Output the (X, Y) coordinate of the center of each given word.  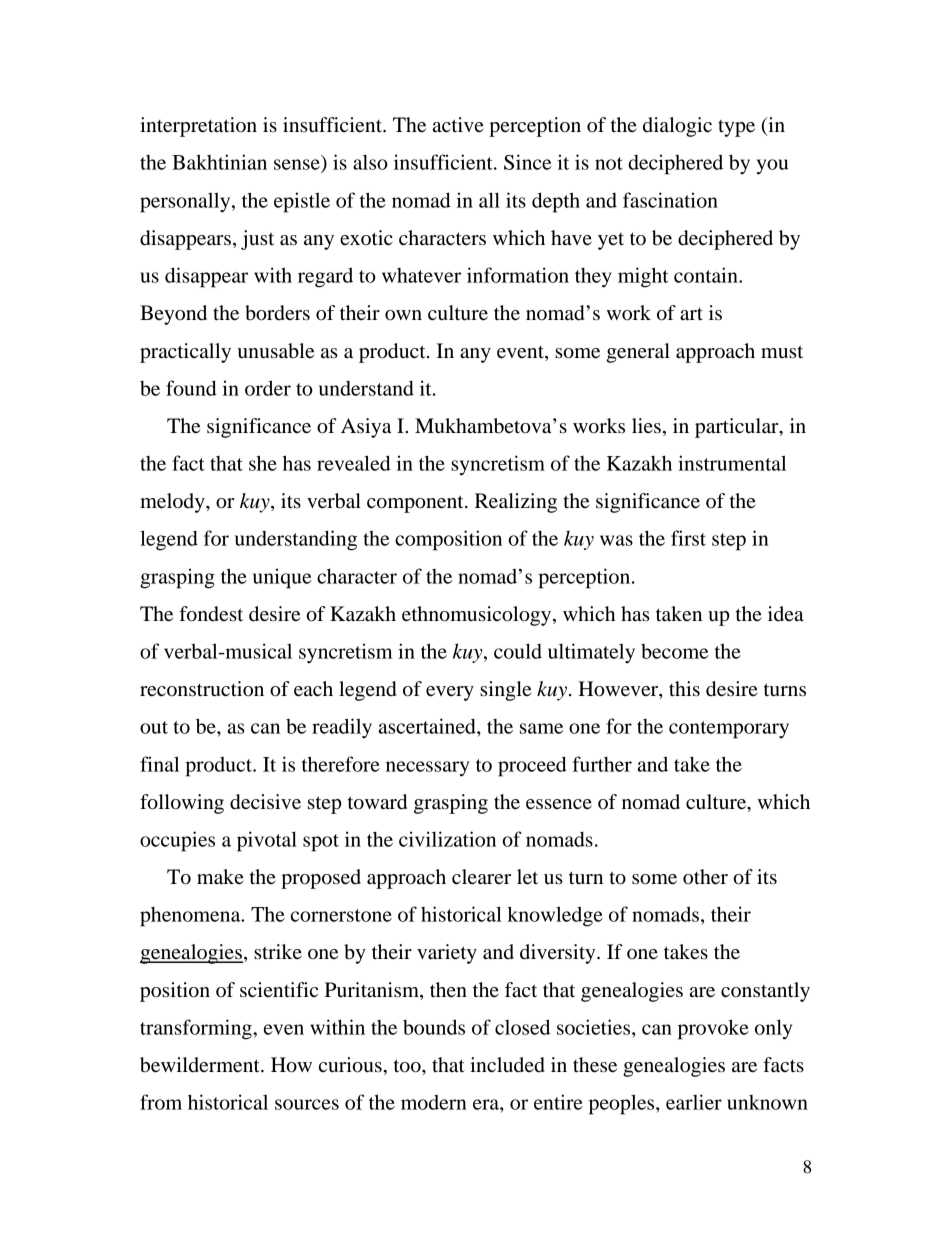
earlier (694, 1102)
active (458, 125)
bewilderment (201, 1065)
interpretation (198, 127)
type (736, 128)
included (507, 1065)
